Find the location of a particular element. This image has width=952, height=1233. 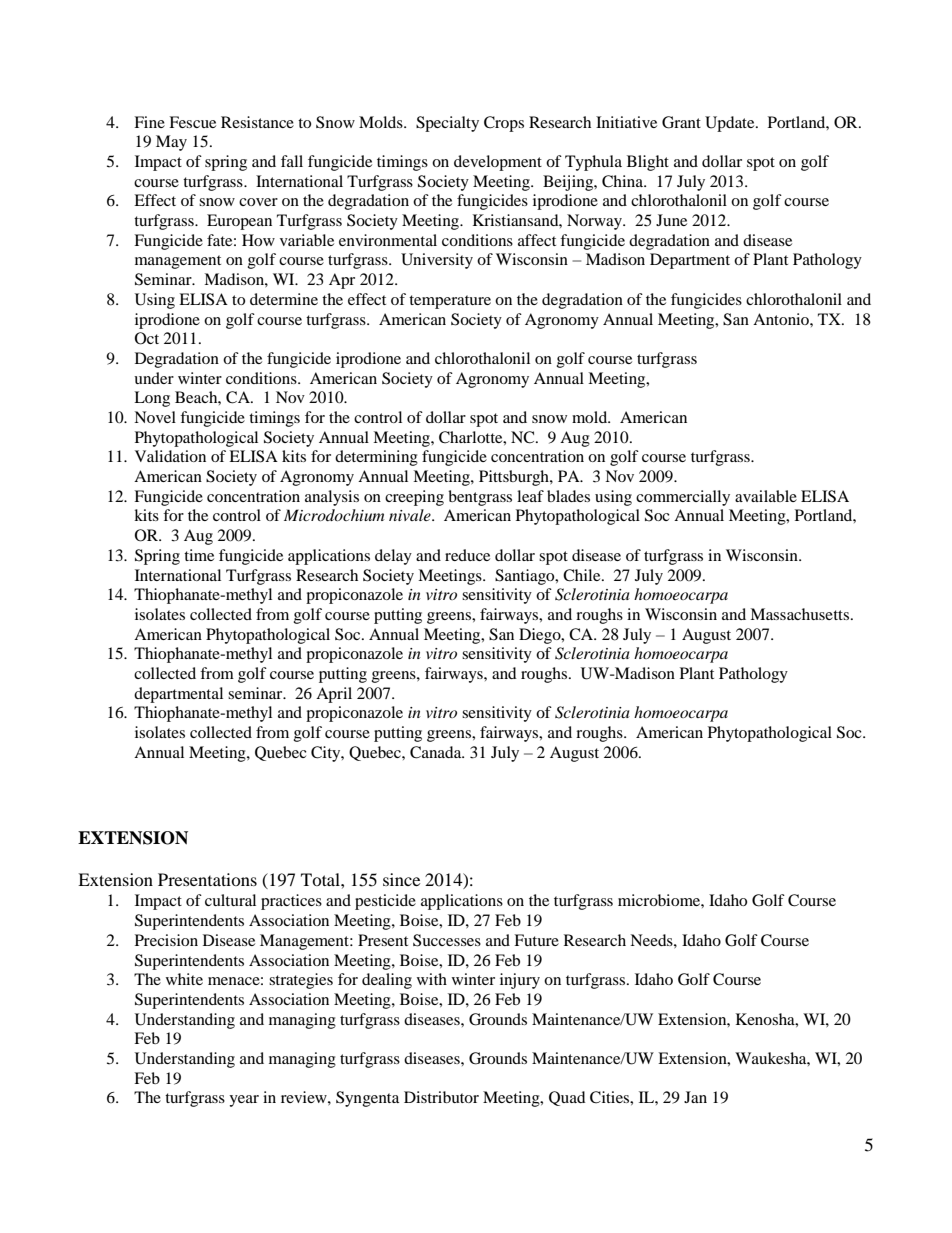

Resistance is located at coordinates (257, 122).
